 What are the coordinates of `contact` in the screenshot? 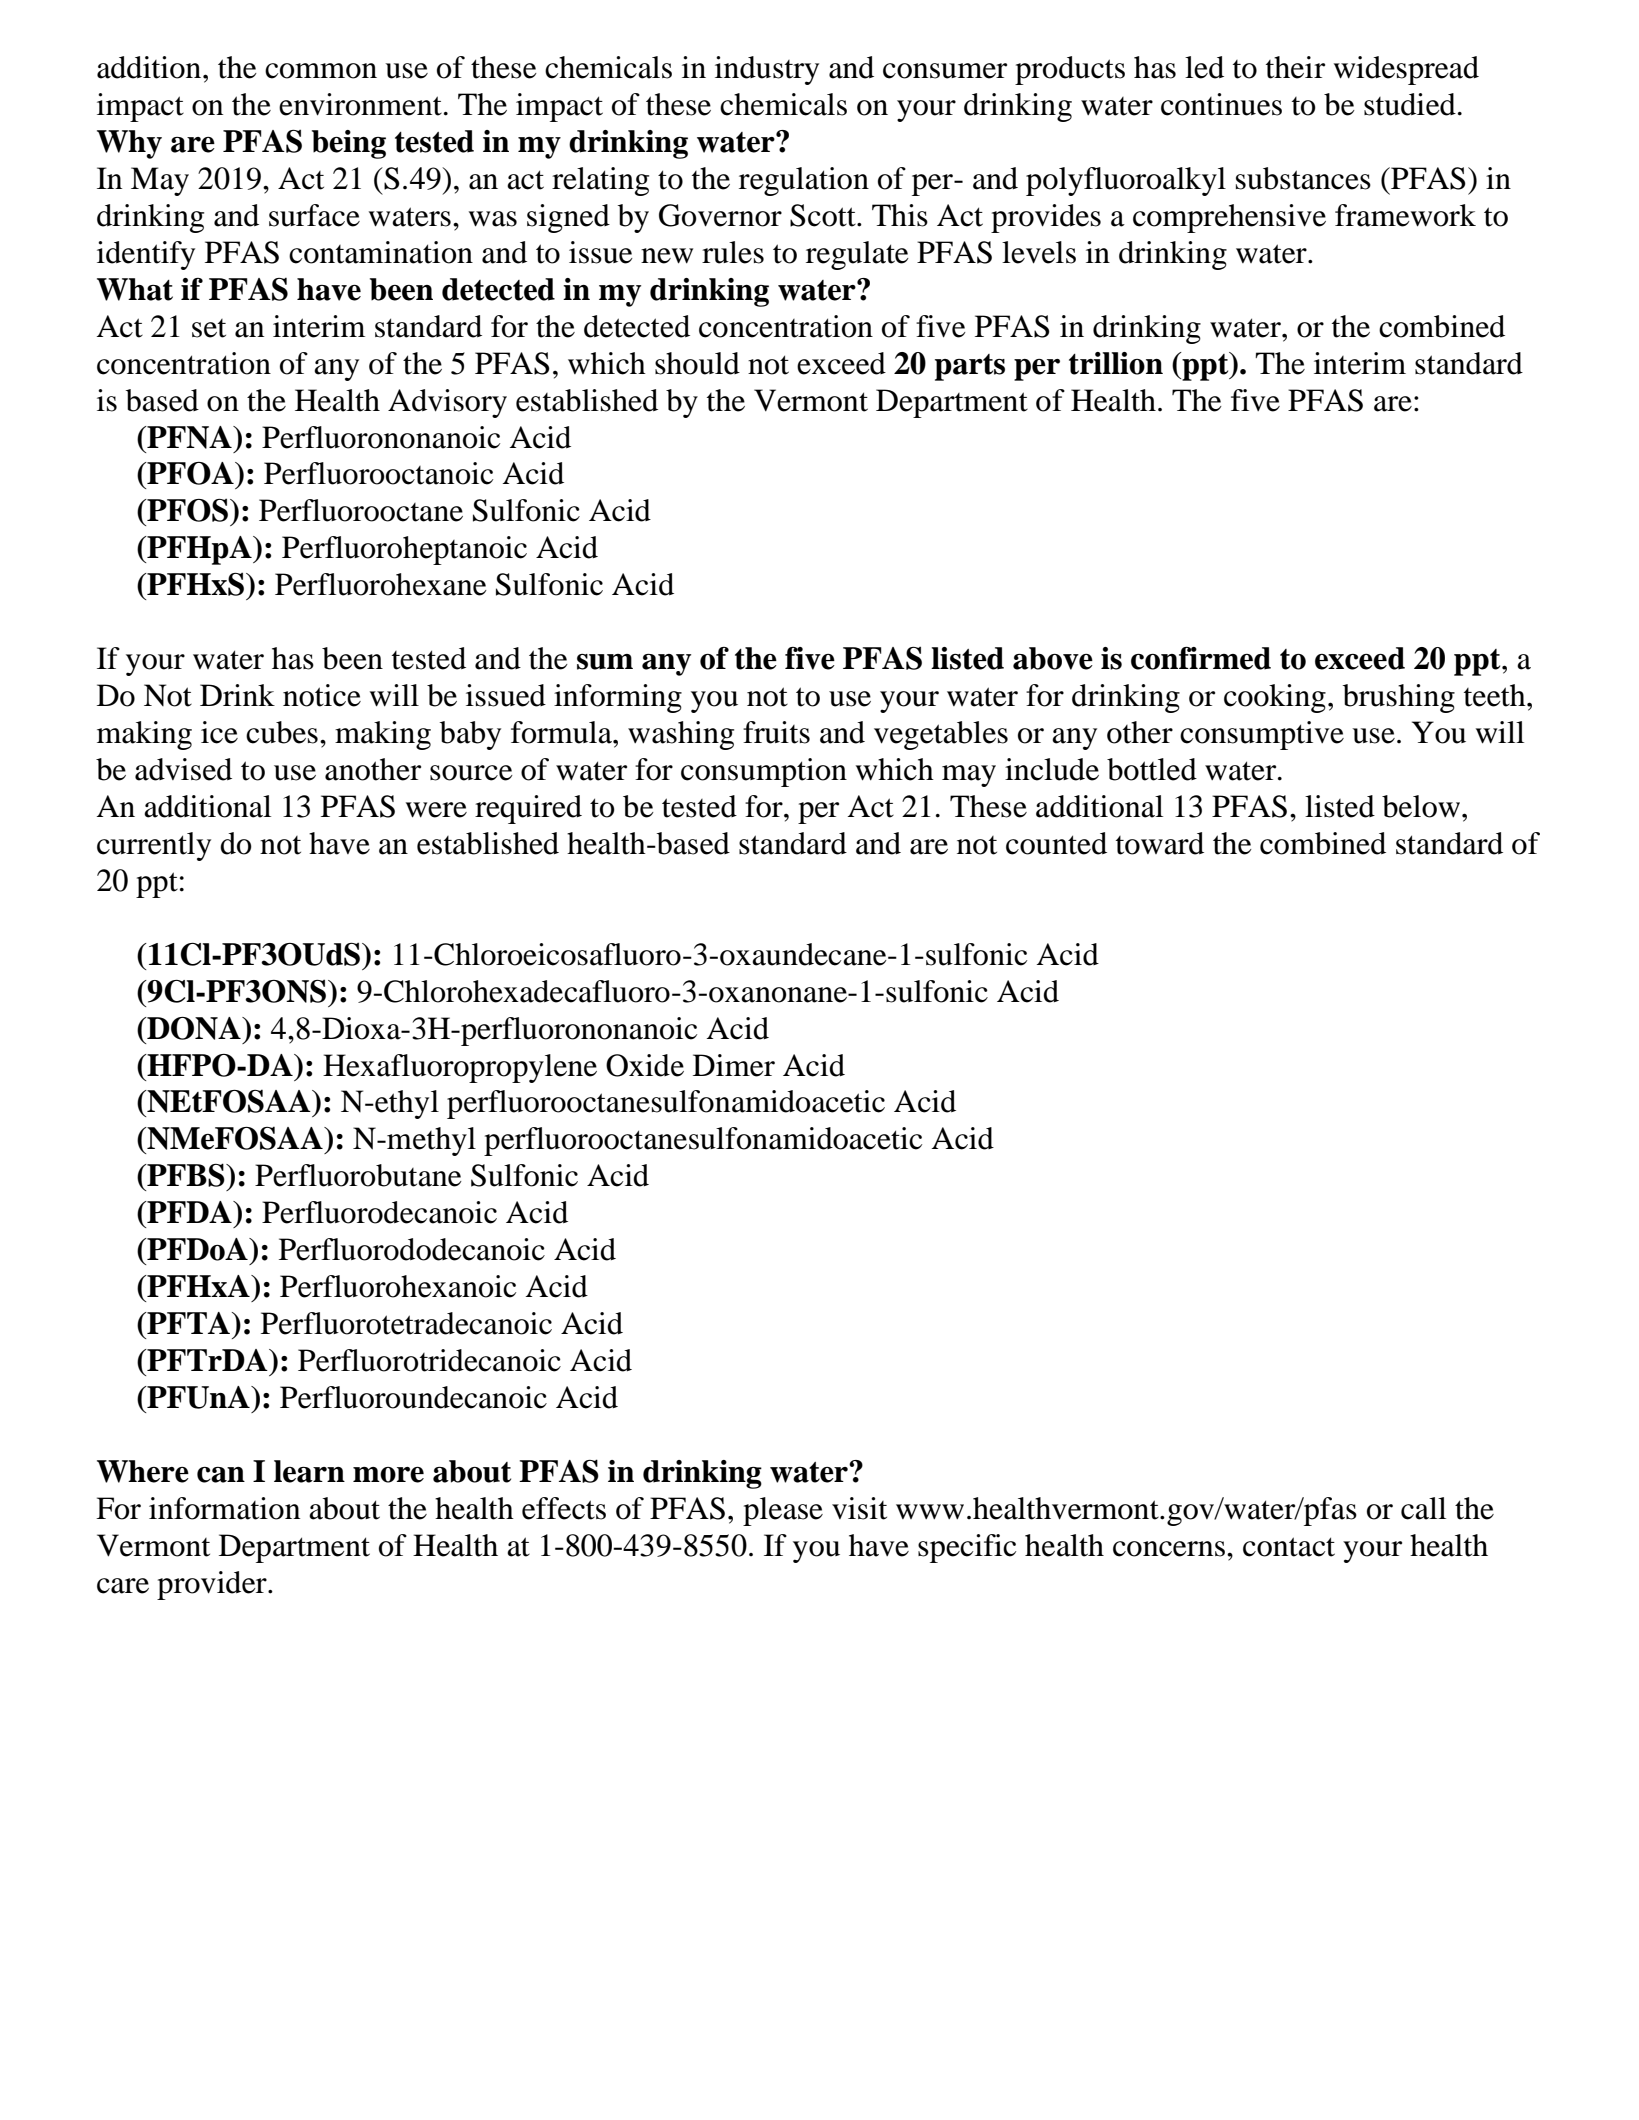 It's located at (1289, 1547).
